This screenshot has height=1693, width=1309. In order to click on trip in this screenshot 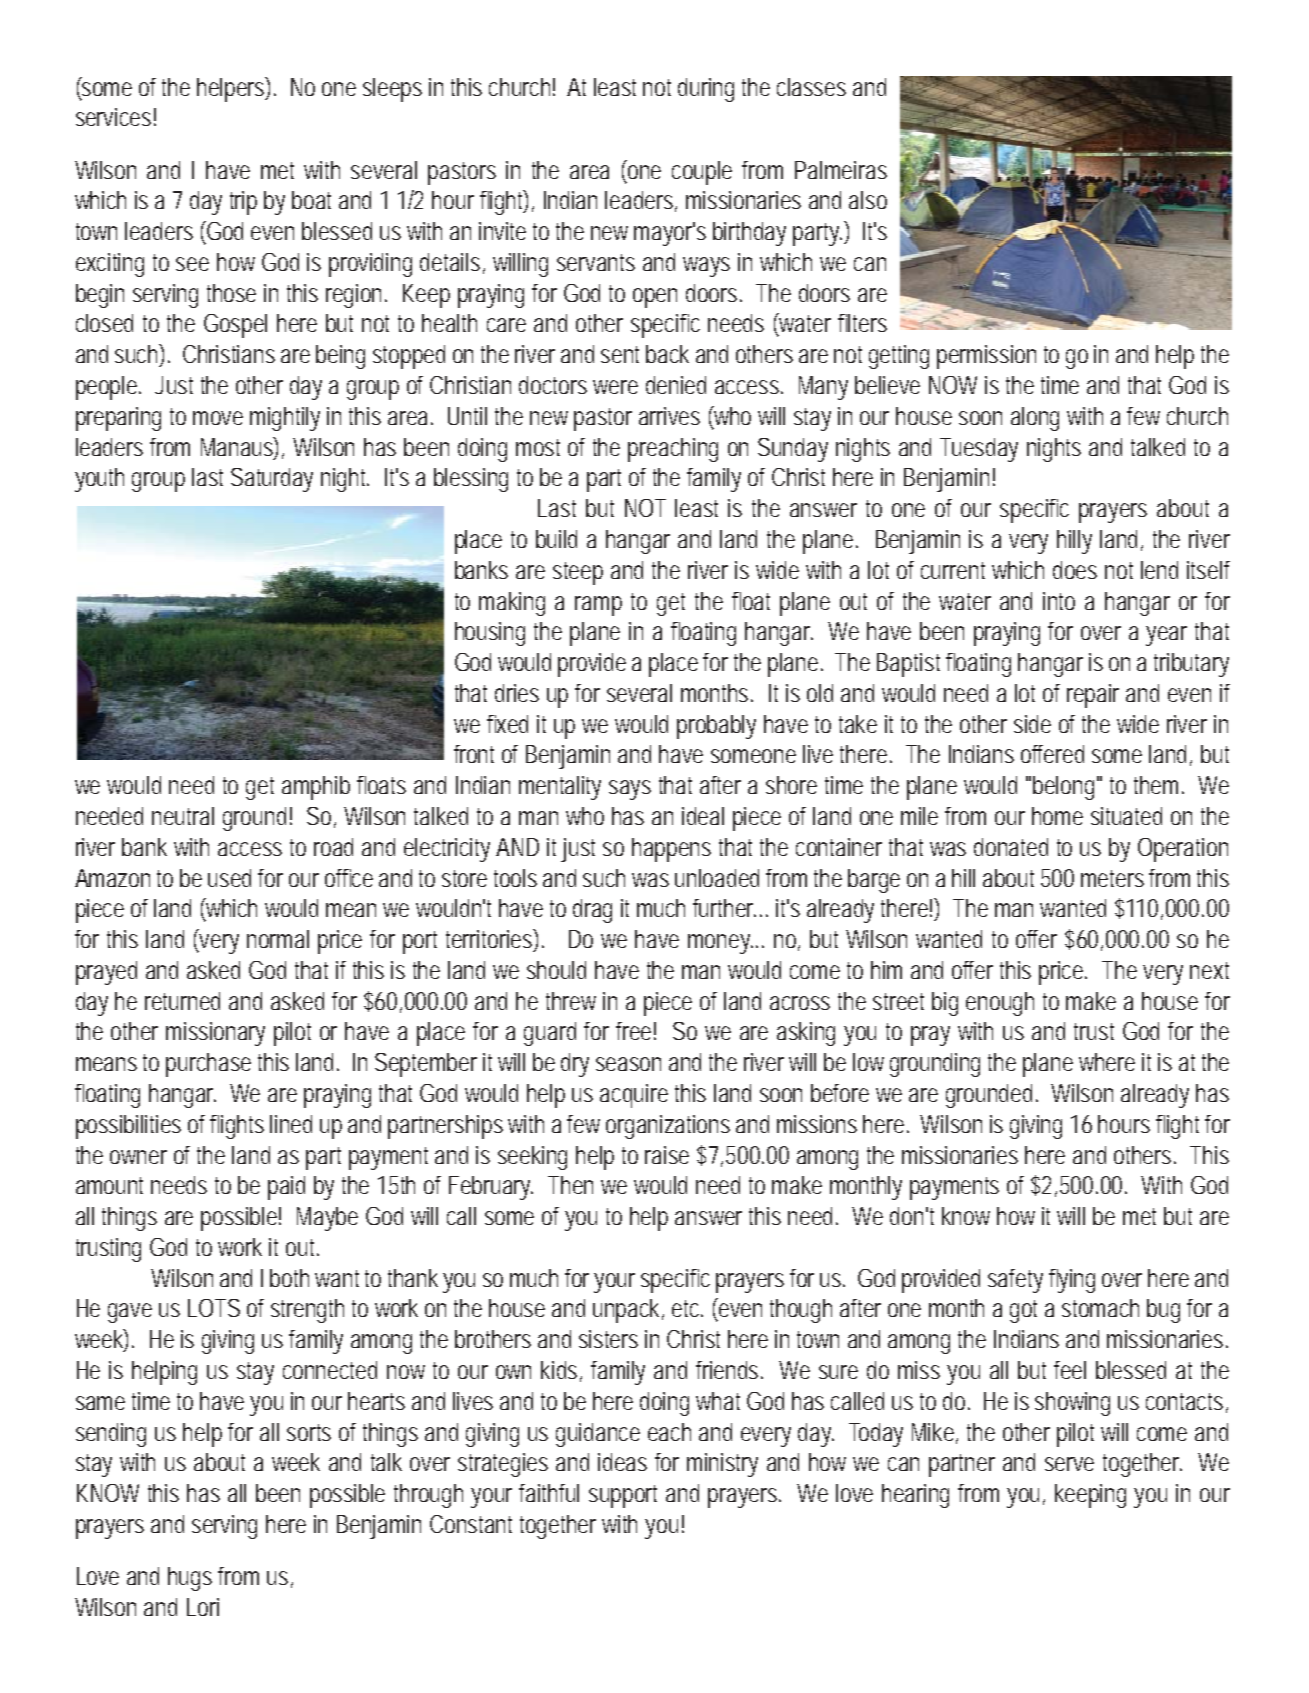, I will do `click(243, 203)`.
